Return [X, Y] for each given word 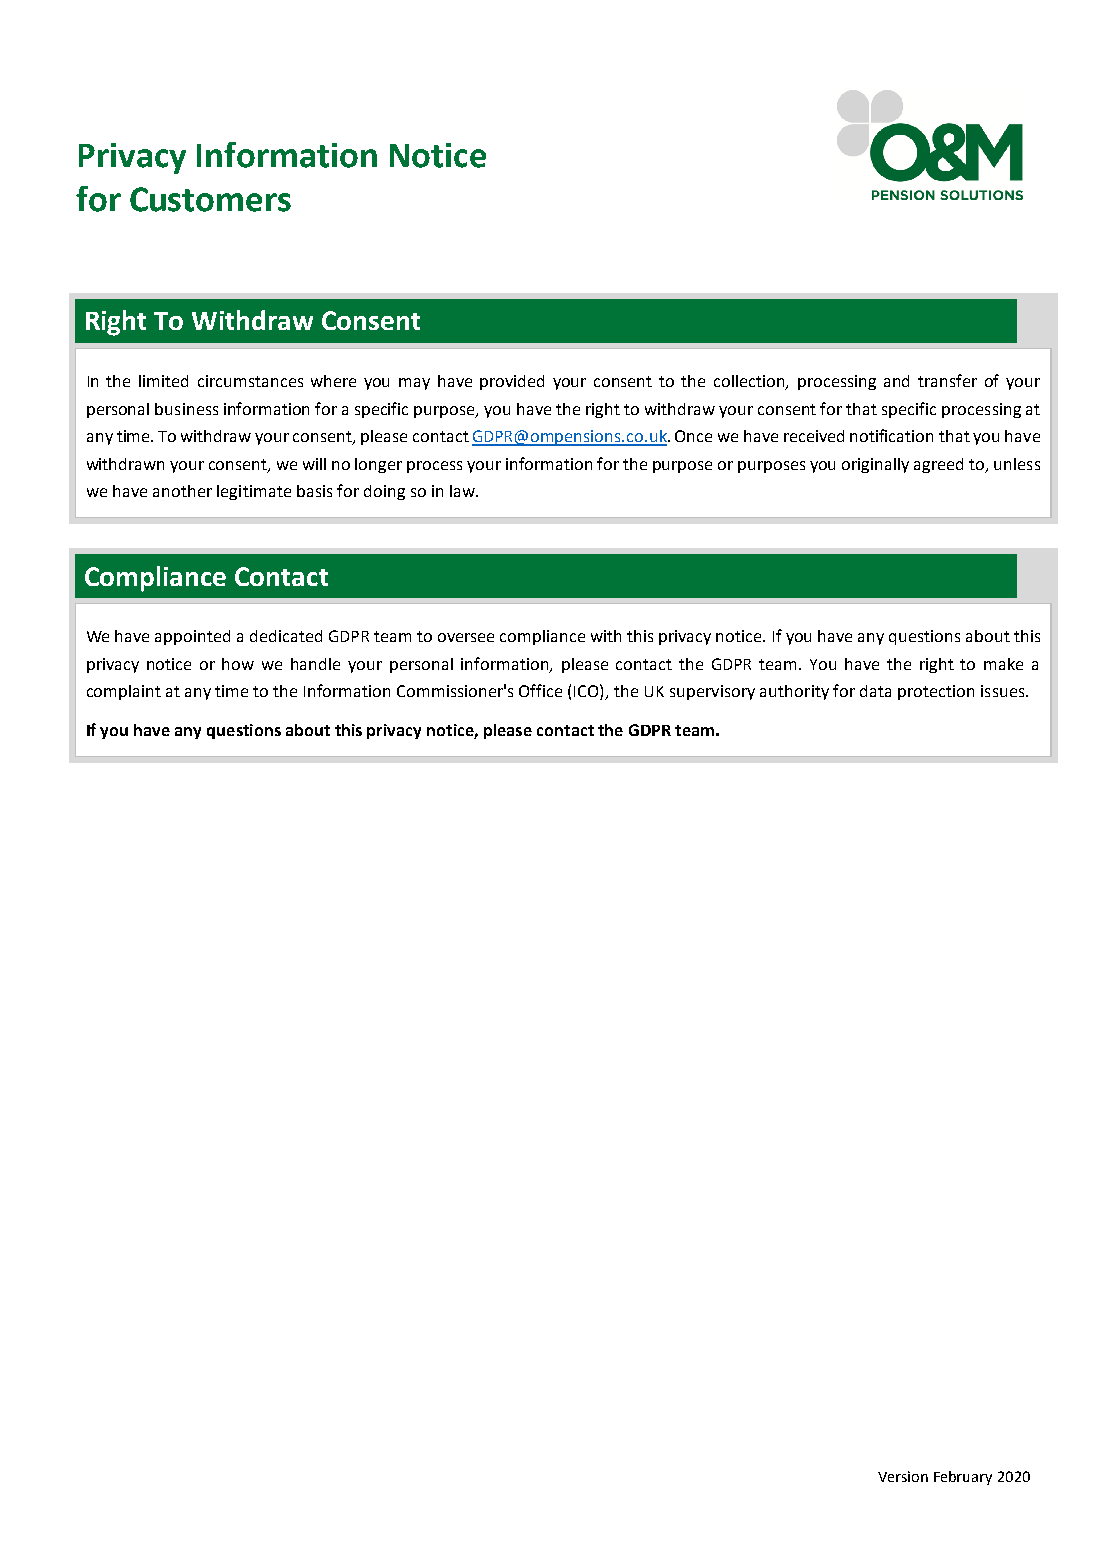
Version [903, 1476]
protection [936, 692]
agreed [938, 465]
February [963, 1478]
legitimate [254, 492]
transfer [947, 380]
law [463, 491]
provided [512, 382]
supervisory [712, 692]
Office [540, 690]
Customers [210, 199]
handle [315, 664]
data [875, 691]
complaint [124, 692]
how [238, 664]
